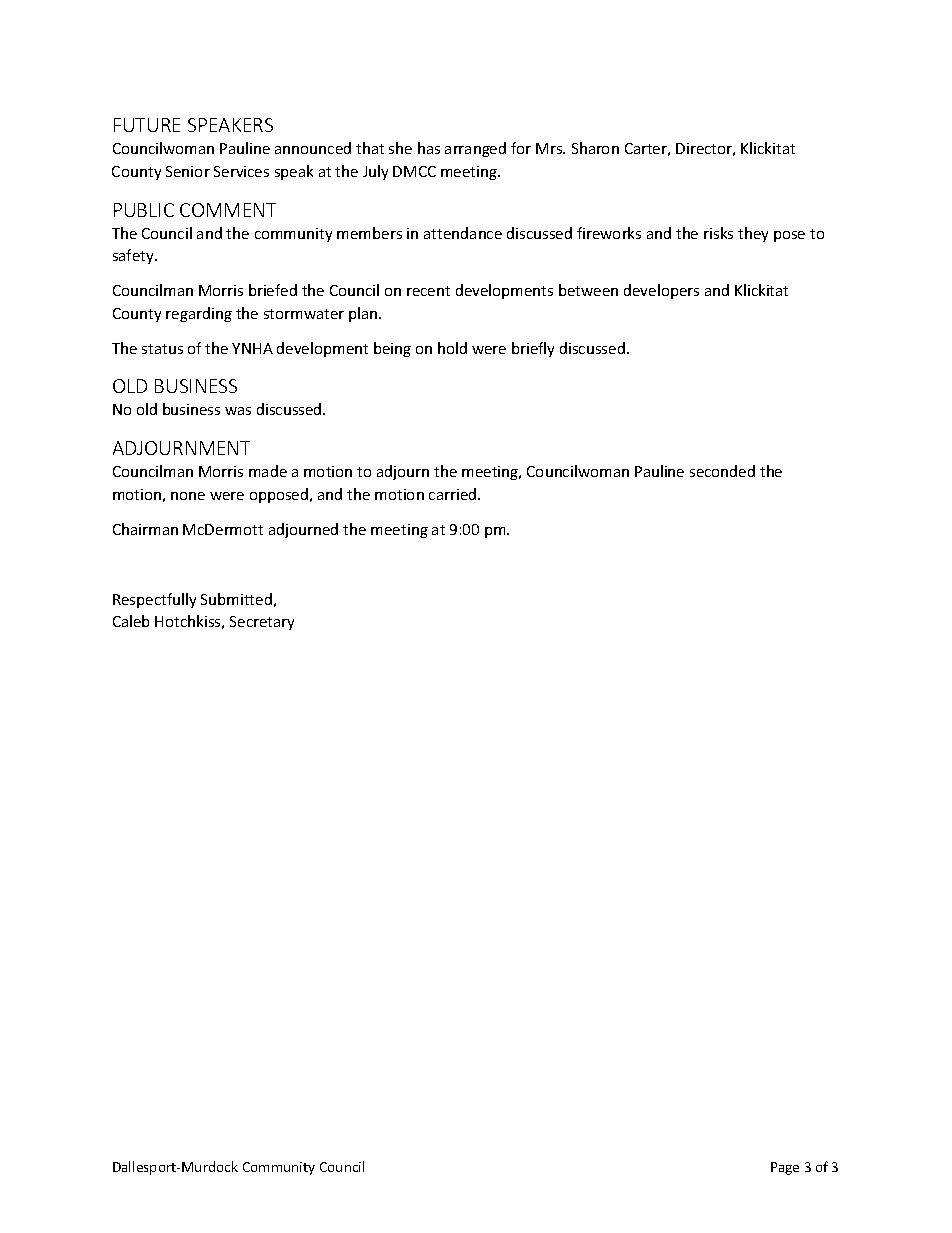 This page has height=1233, width=952. I want to click on risks, so click(718, 233).
